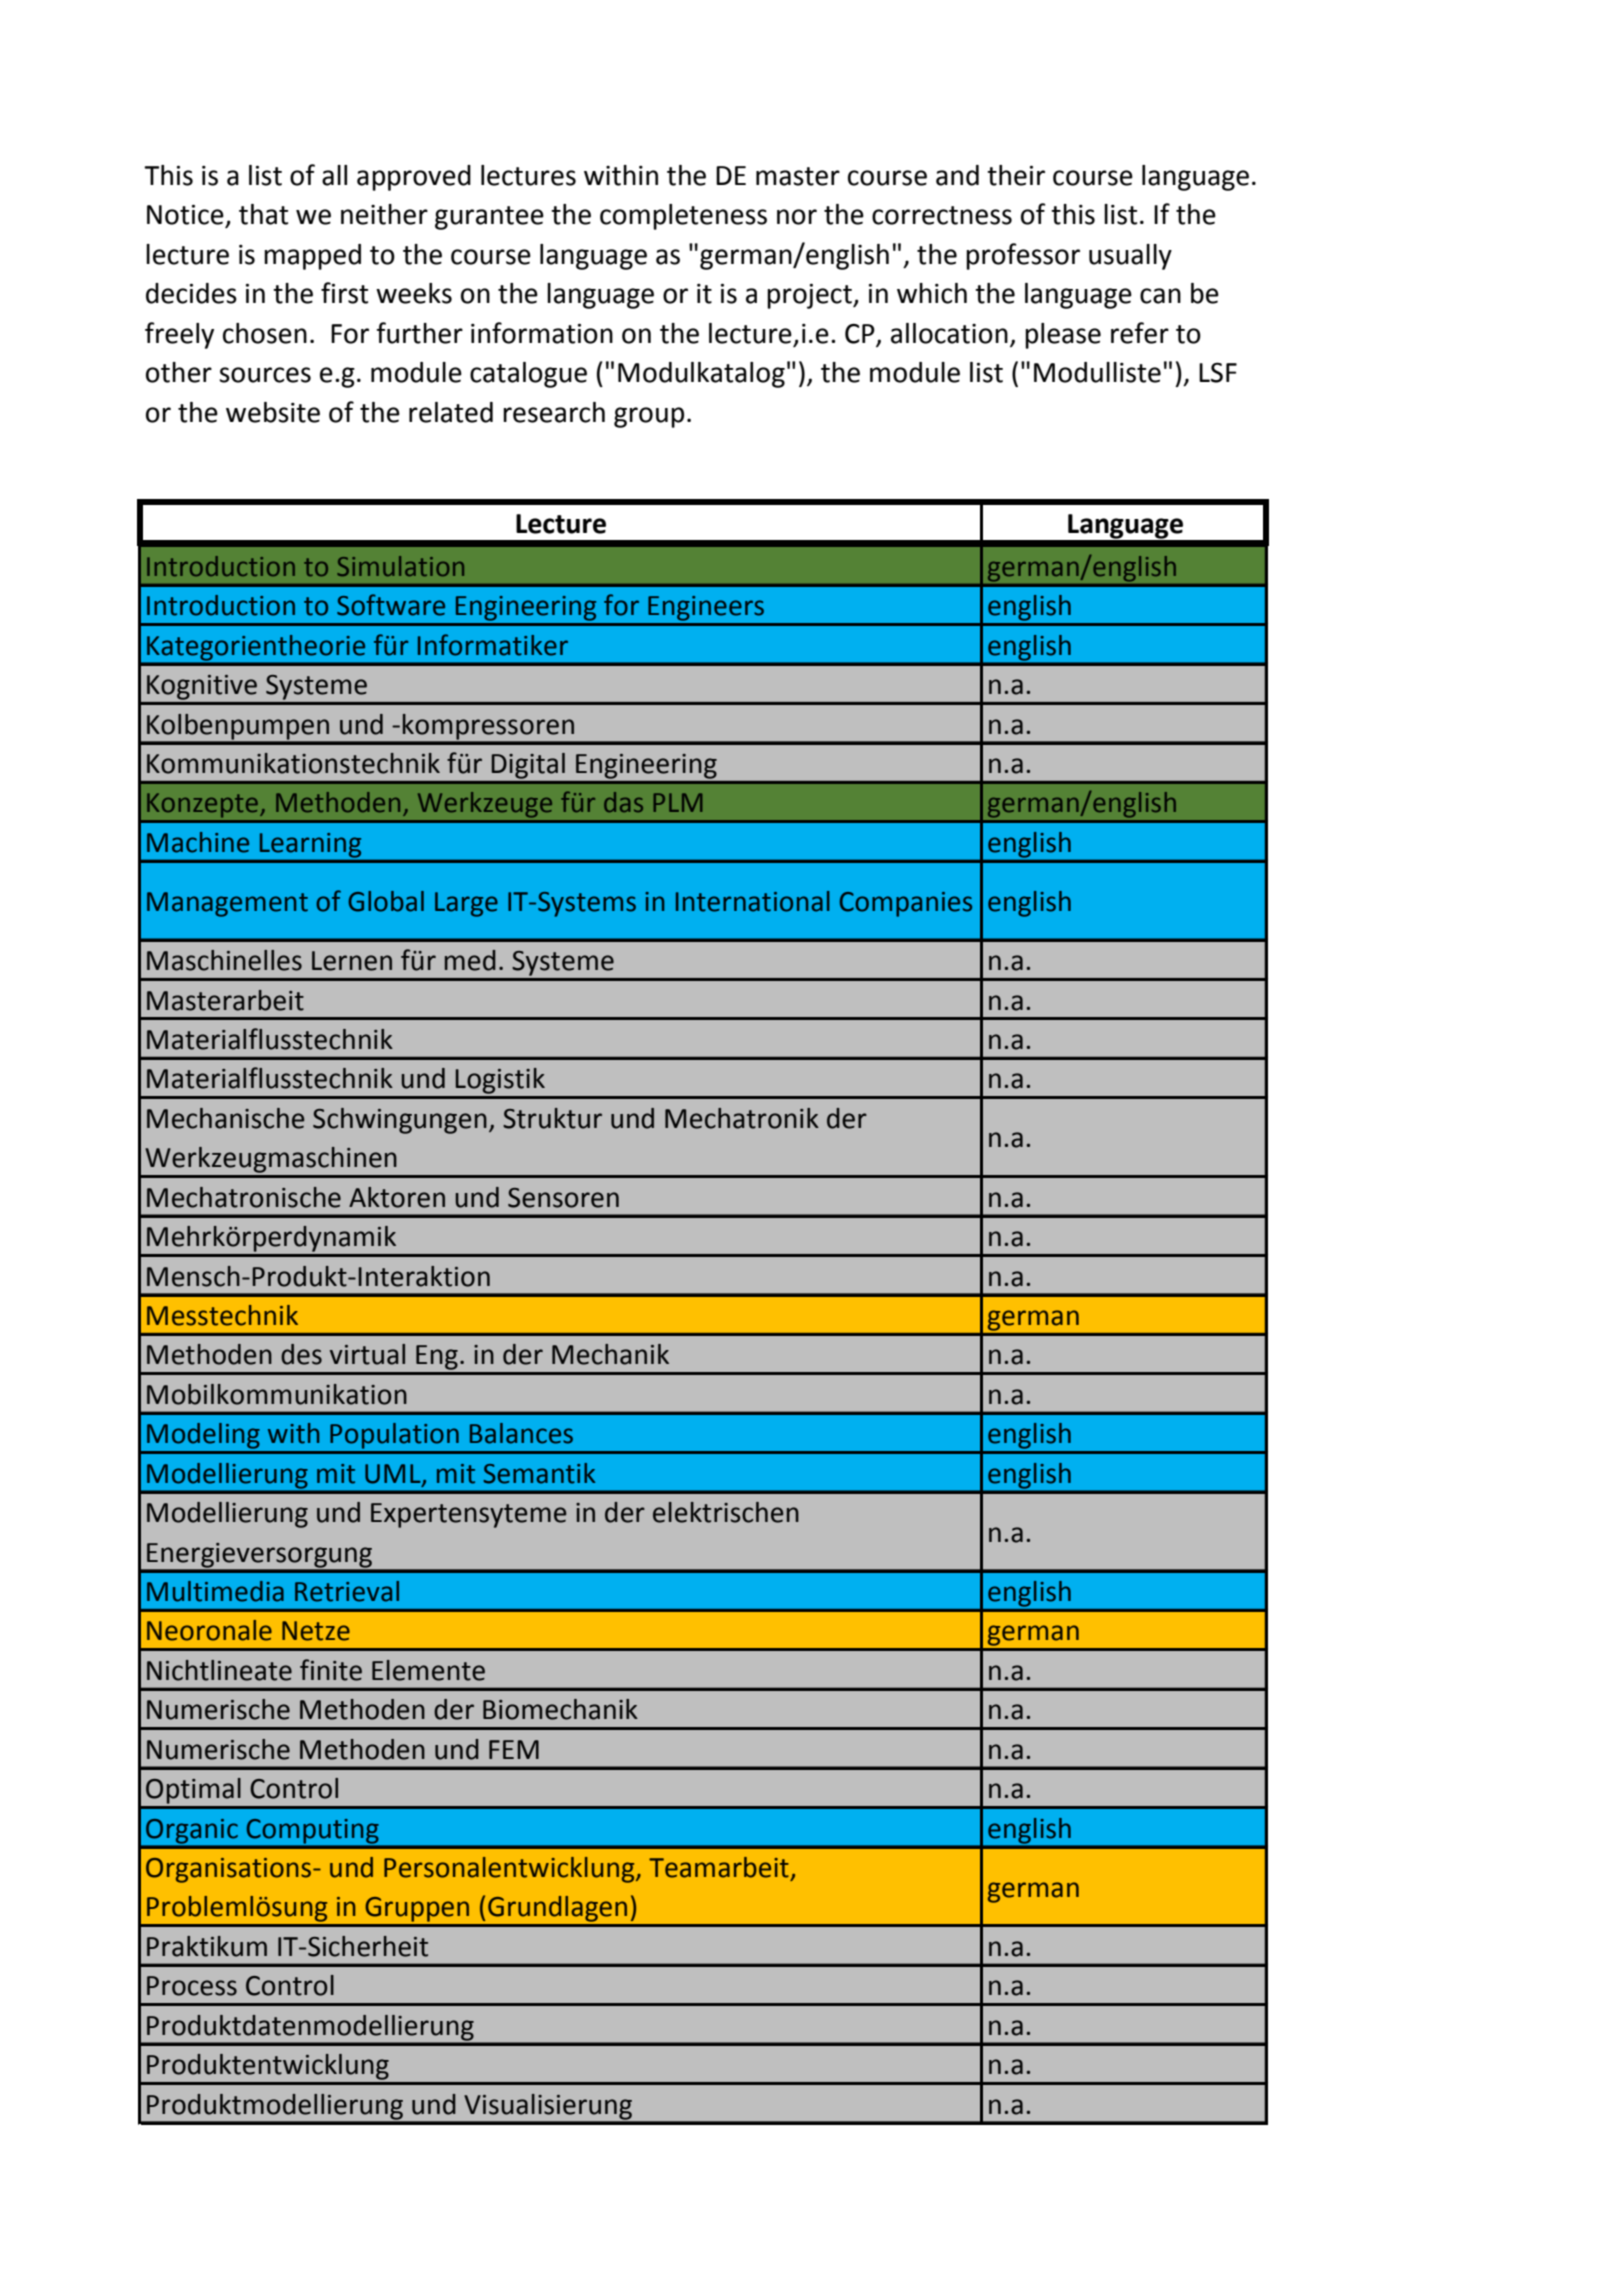 This screenshot has width=1616, height=2286. I want to click on Companies, so click(906, 904).
